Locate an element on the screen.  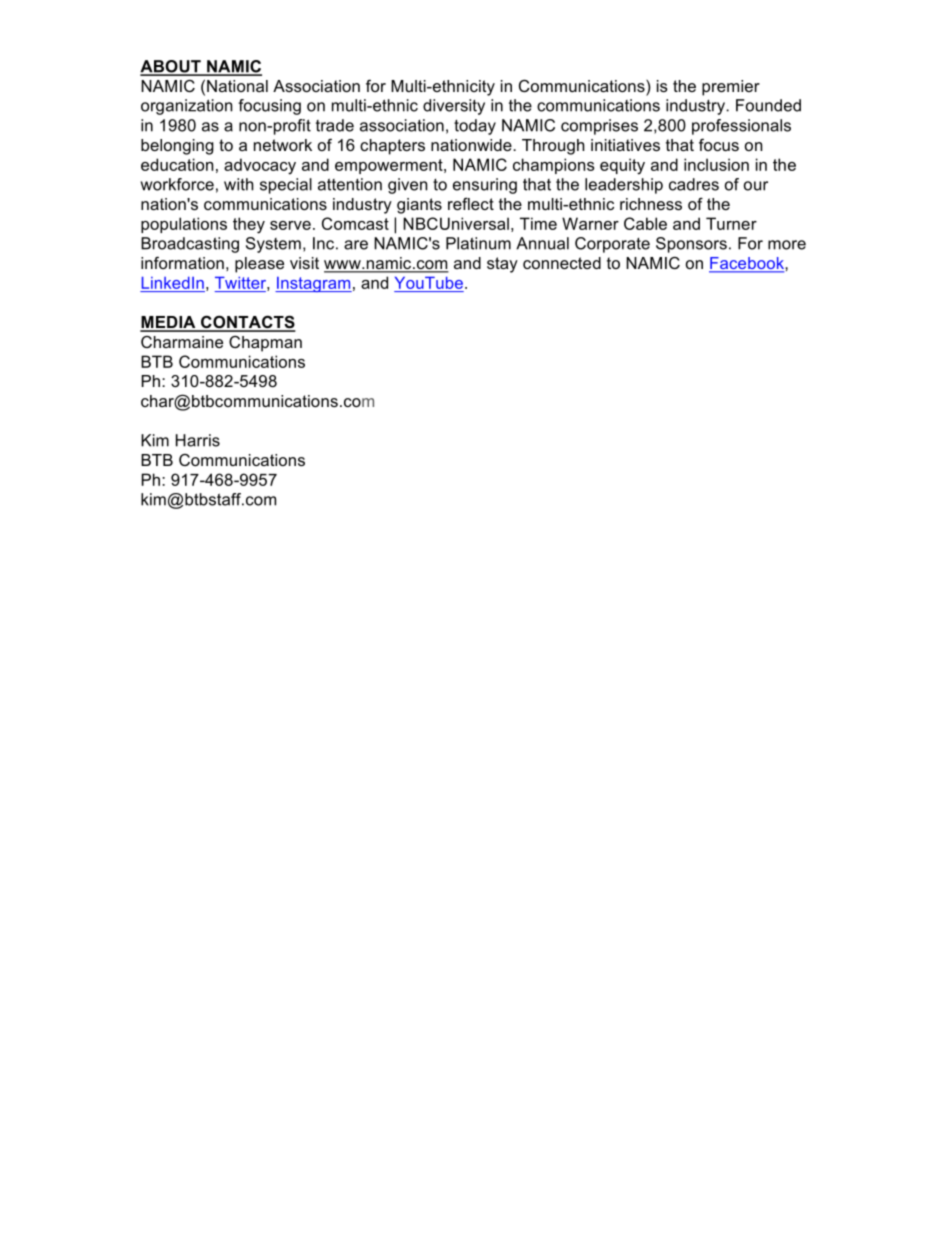
please is located at coordinates (259, 265).
